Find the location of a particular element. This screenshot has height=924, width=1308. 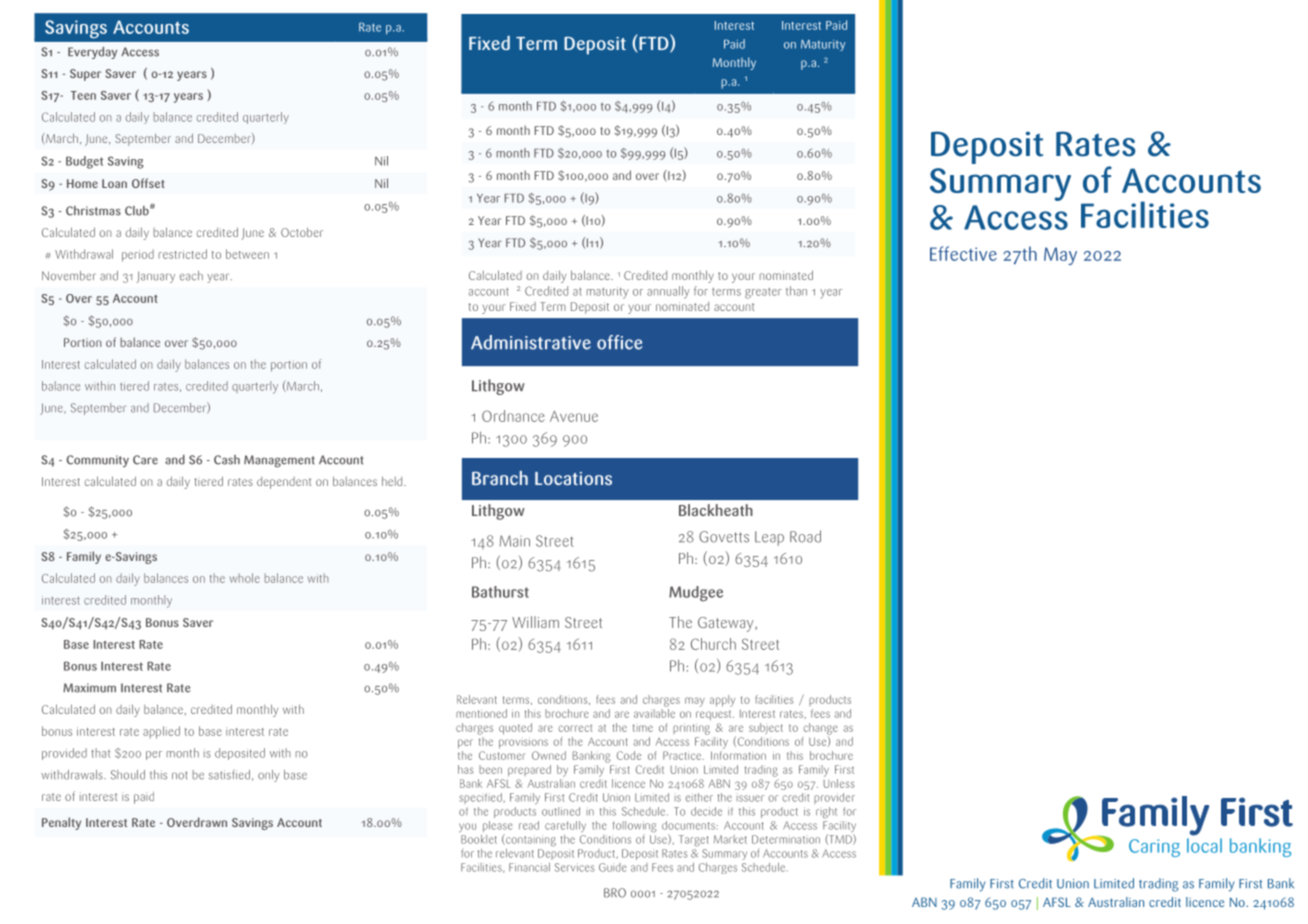

whole is located at coordinates (244, 578).
